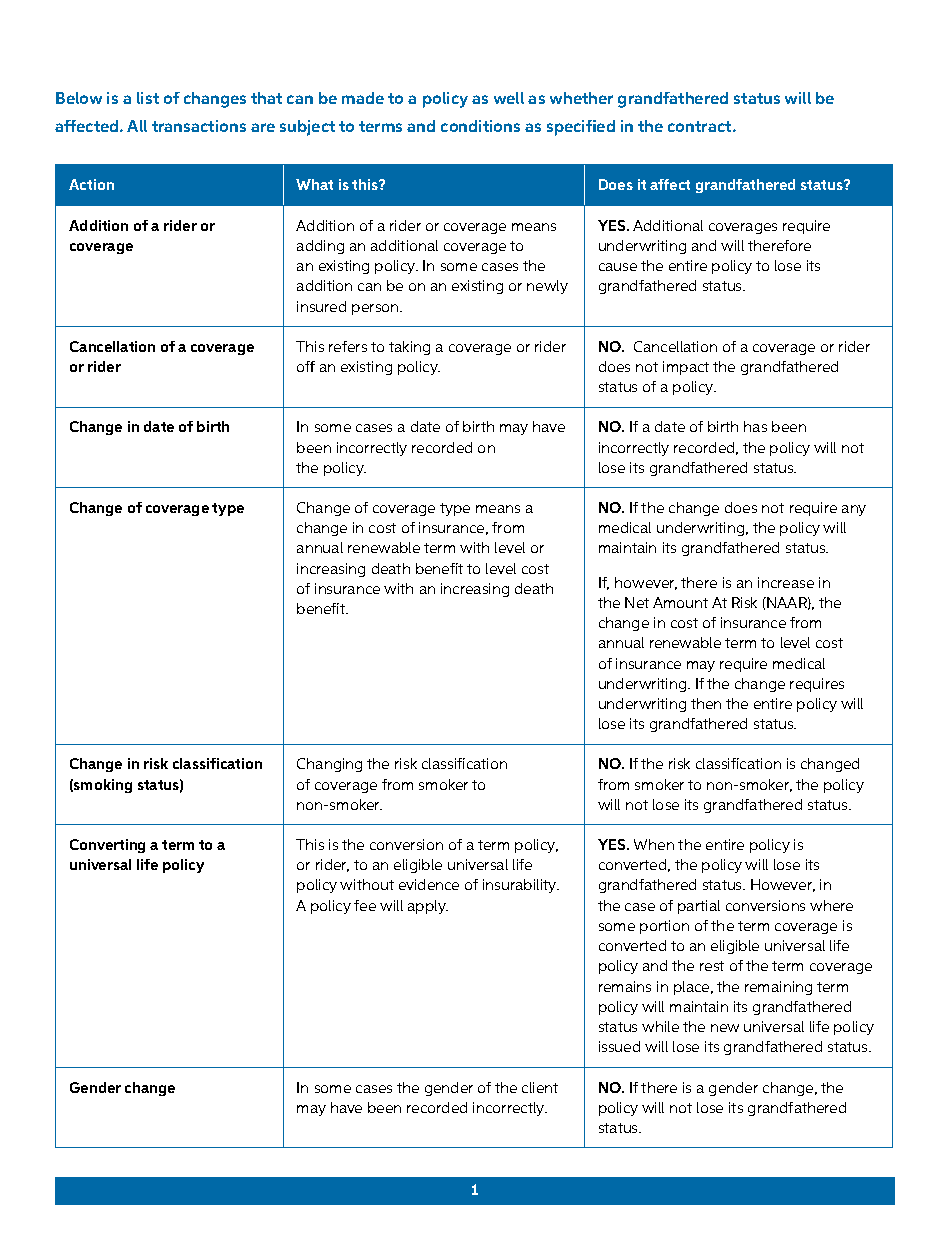 Image resolution: width=952 pixels, height=1233 pixels. What do you see at coordinates (778, 988) in the page?
I see `remaining` at bounding box center [778, 988].
